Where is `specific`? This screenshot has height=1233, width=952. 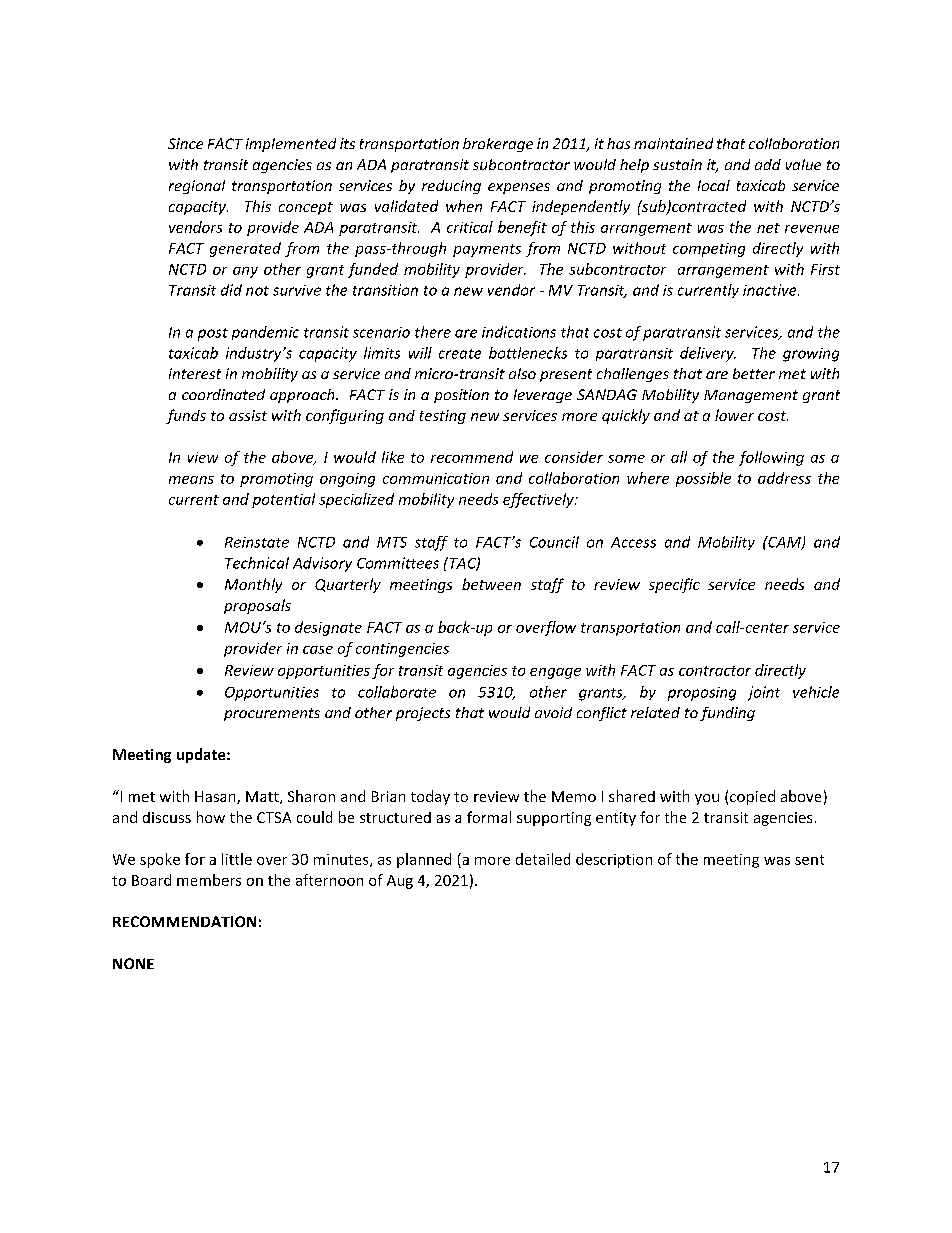
specific is located at coordinates (674, 585).
